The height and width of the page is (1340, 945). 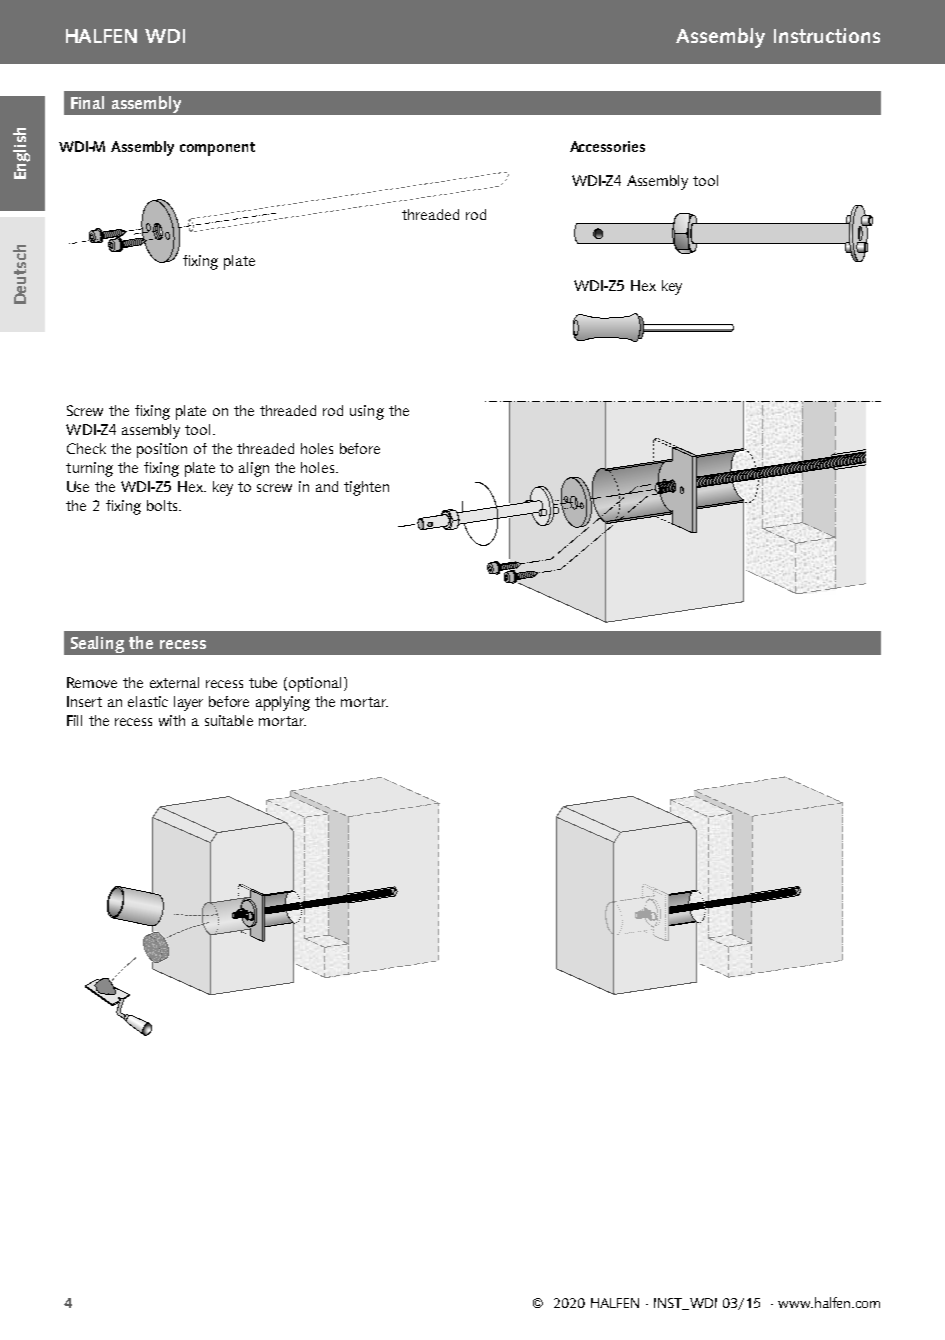 I want to click on component, so click(x=217, y=149).
